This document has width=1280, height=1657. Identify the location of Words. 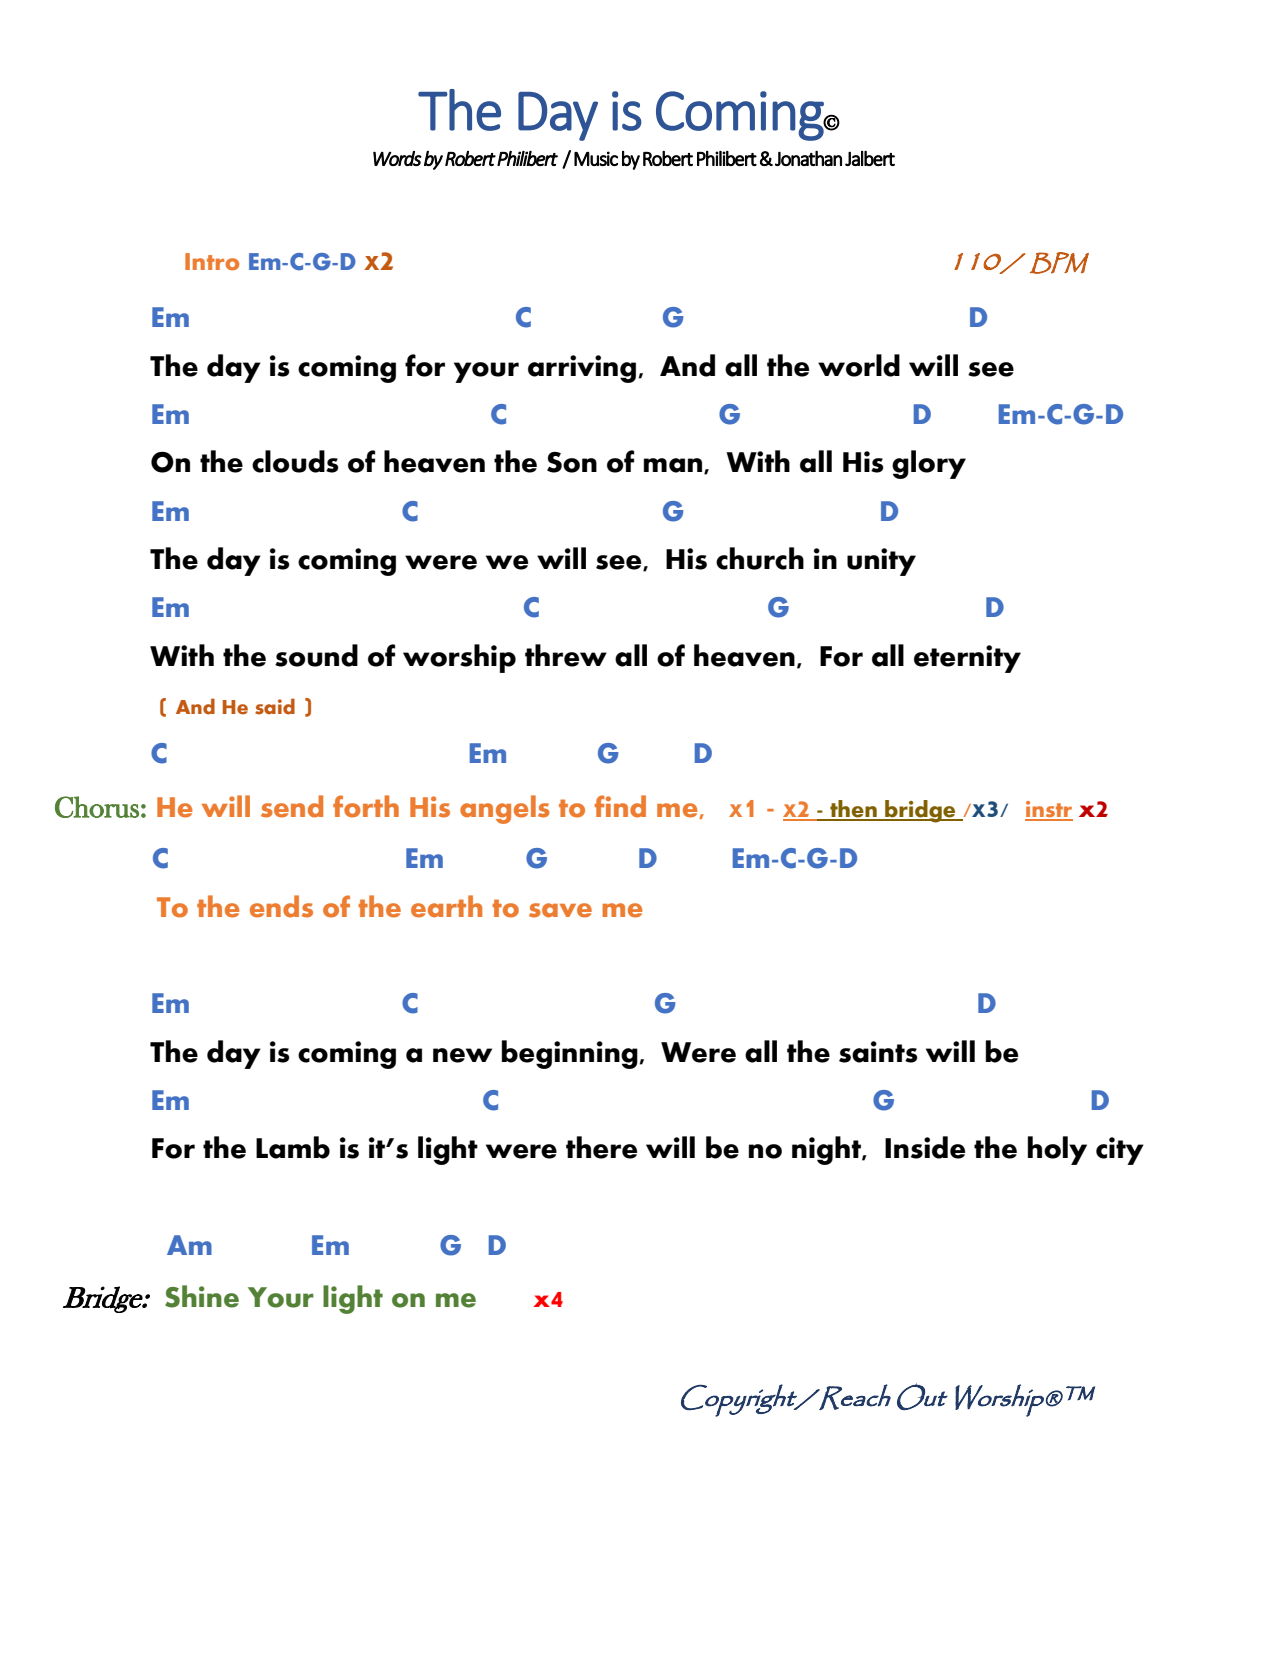
(397, 158).
